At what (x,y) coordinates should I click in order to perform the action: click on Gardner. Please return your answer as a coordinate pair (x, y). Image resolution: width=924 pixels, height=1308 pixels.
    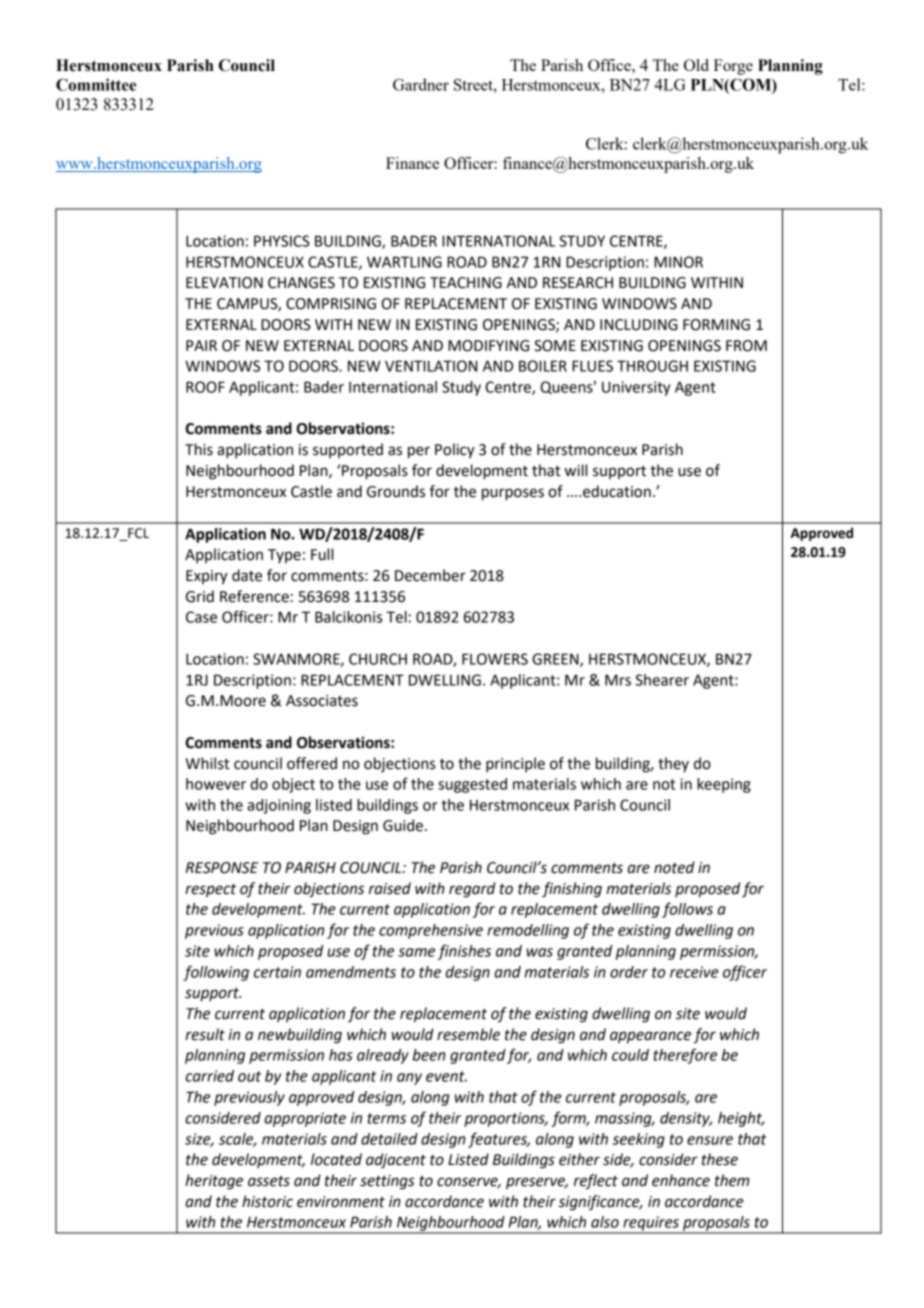
    Looking at the image, I should click on (421, 84).
